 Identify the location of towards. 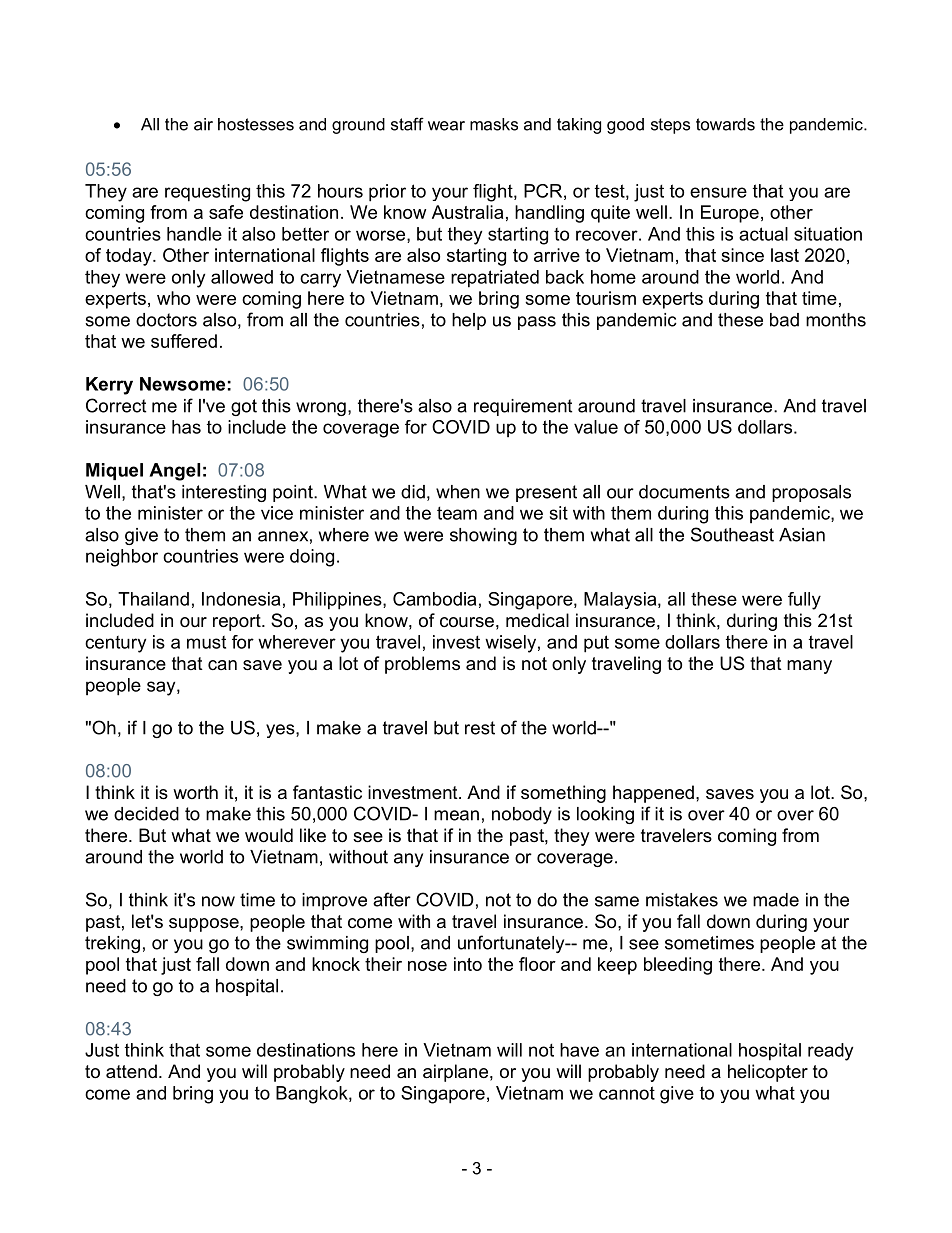
(725, 124).
